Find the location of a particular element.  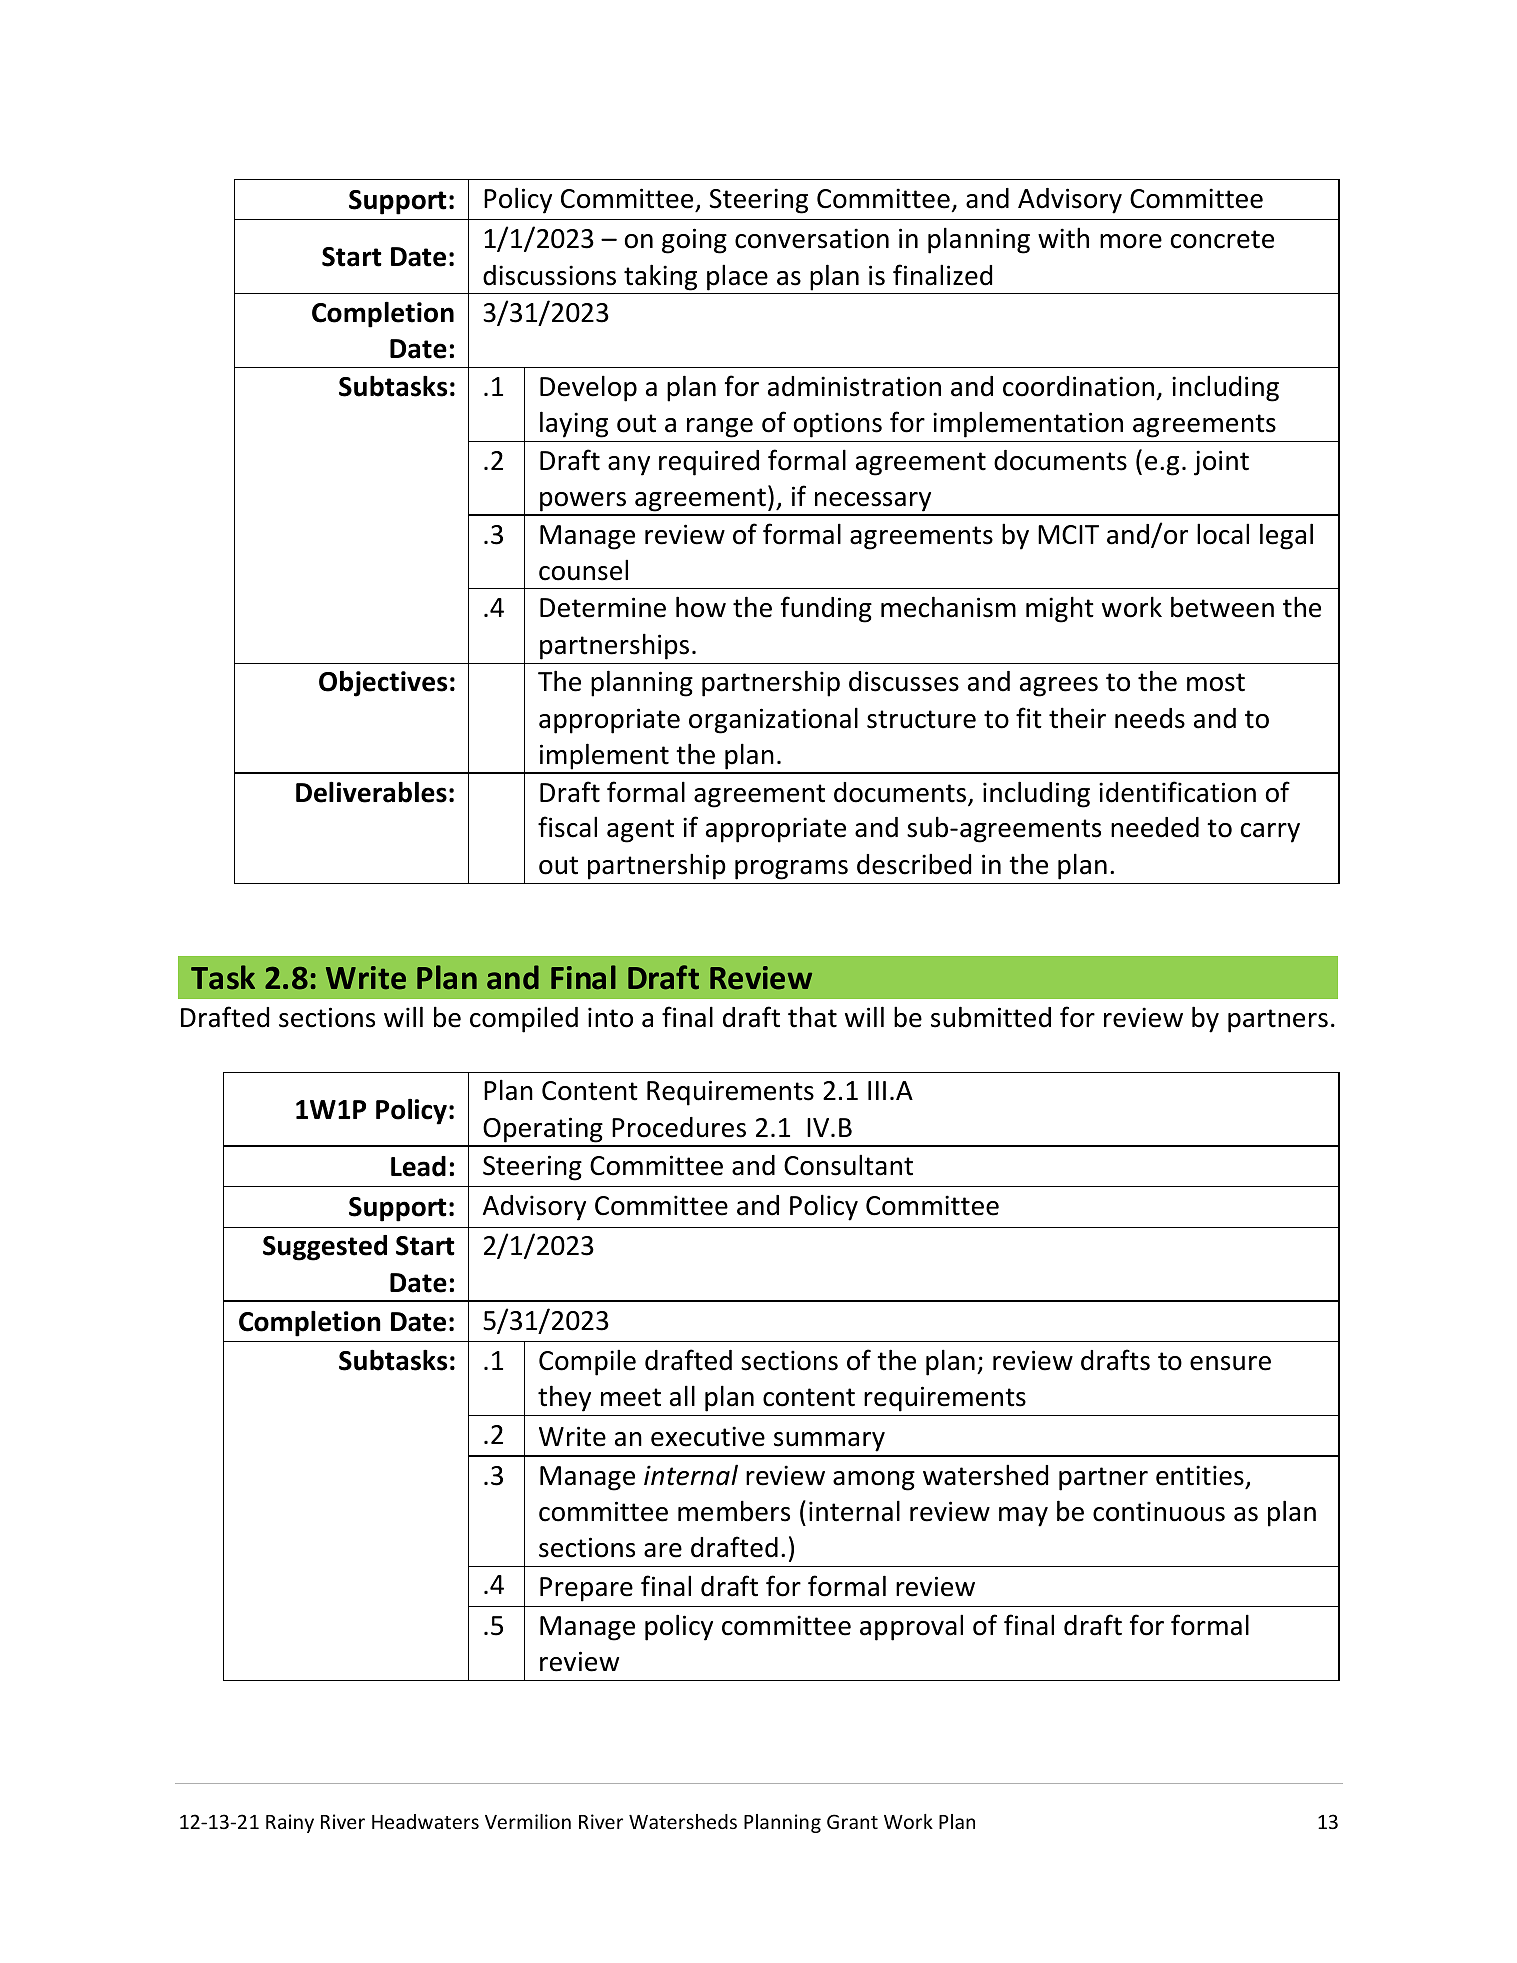

summary is located at coordinates (829, 1442).
